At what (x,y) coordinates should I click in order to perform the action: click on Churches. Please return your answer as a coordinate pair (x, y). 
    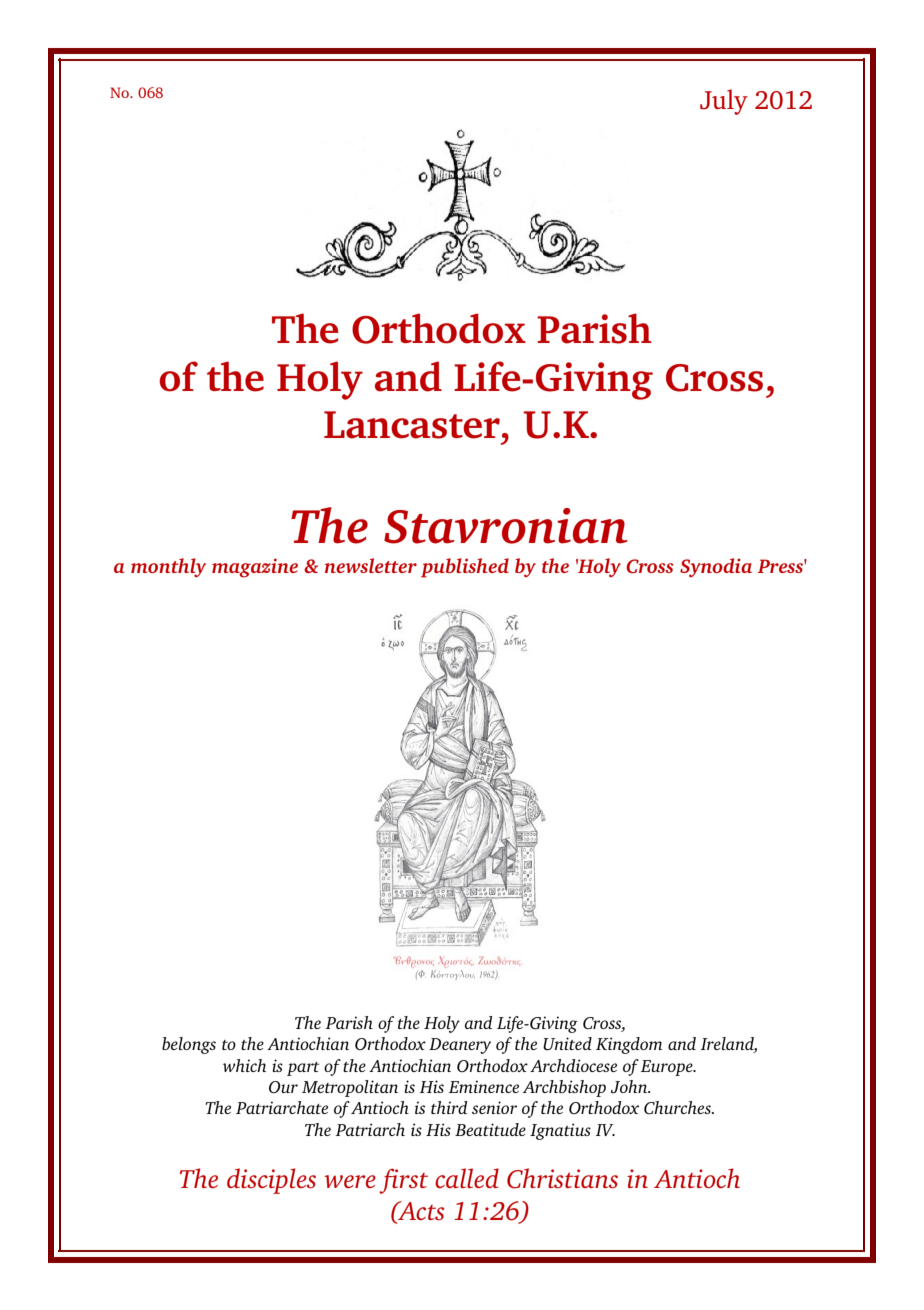
    Looking at the image, I should click on (678, 1107).
